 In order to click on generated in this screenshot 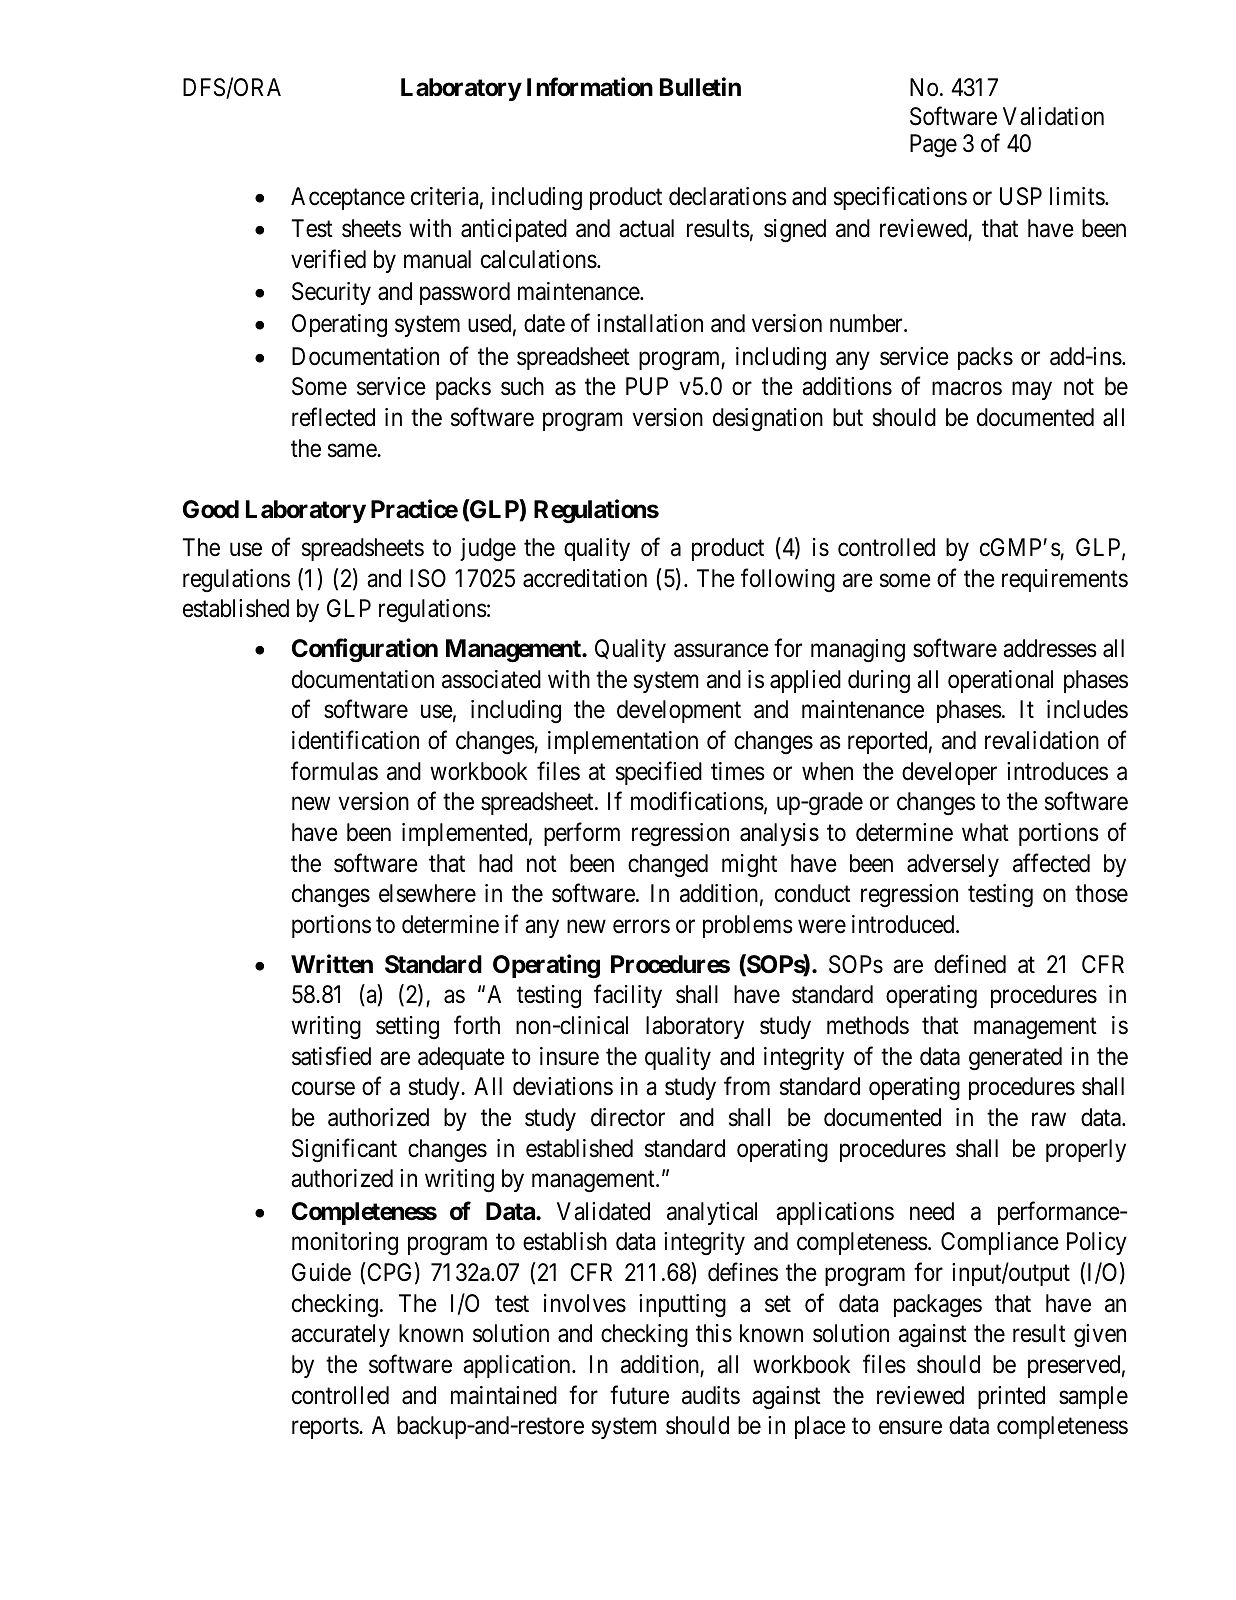, I will do `click(1015, 1059)`.
